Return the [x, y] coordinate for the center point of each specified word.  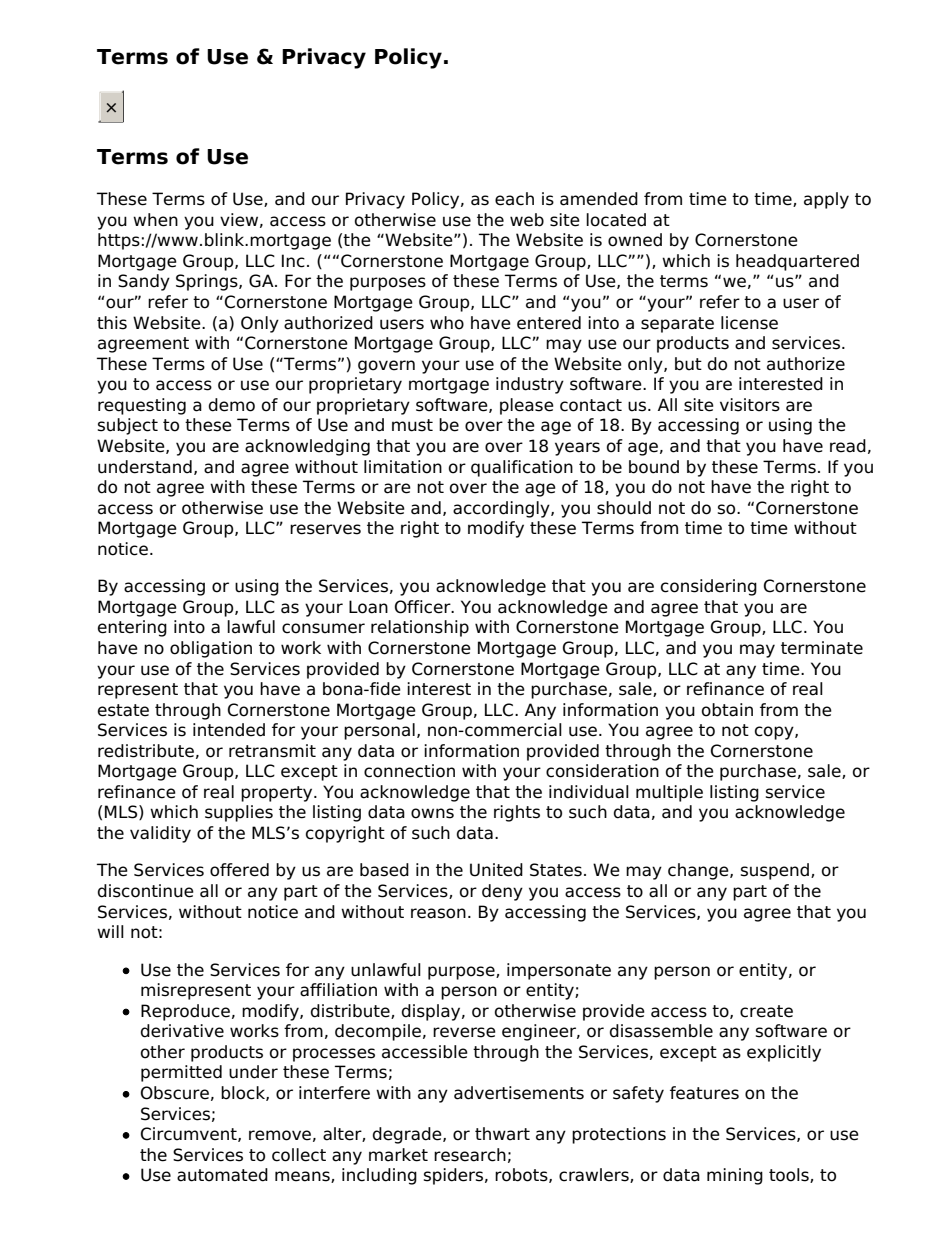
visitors [750, 405]
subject [128, 426]
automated [222, 1175]
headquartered [797, 262]
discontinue [146, 891]
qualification [522, 468]
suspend [775, 871]
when [155, 220]
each [514, 199]
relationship [420, 628]
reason [438, 913]
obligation [211, 649]
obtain [727, 710]
